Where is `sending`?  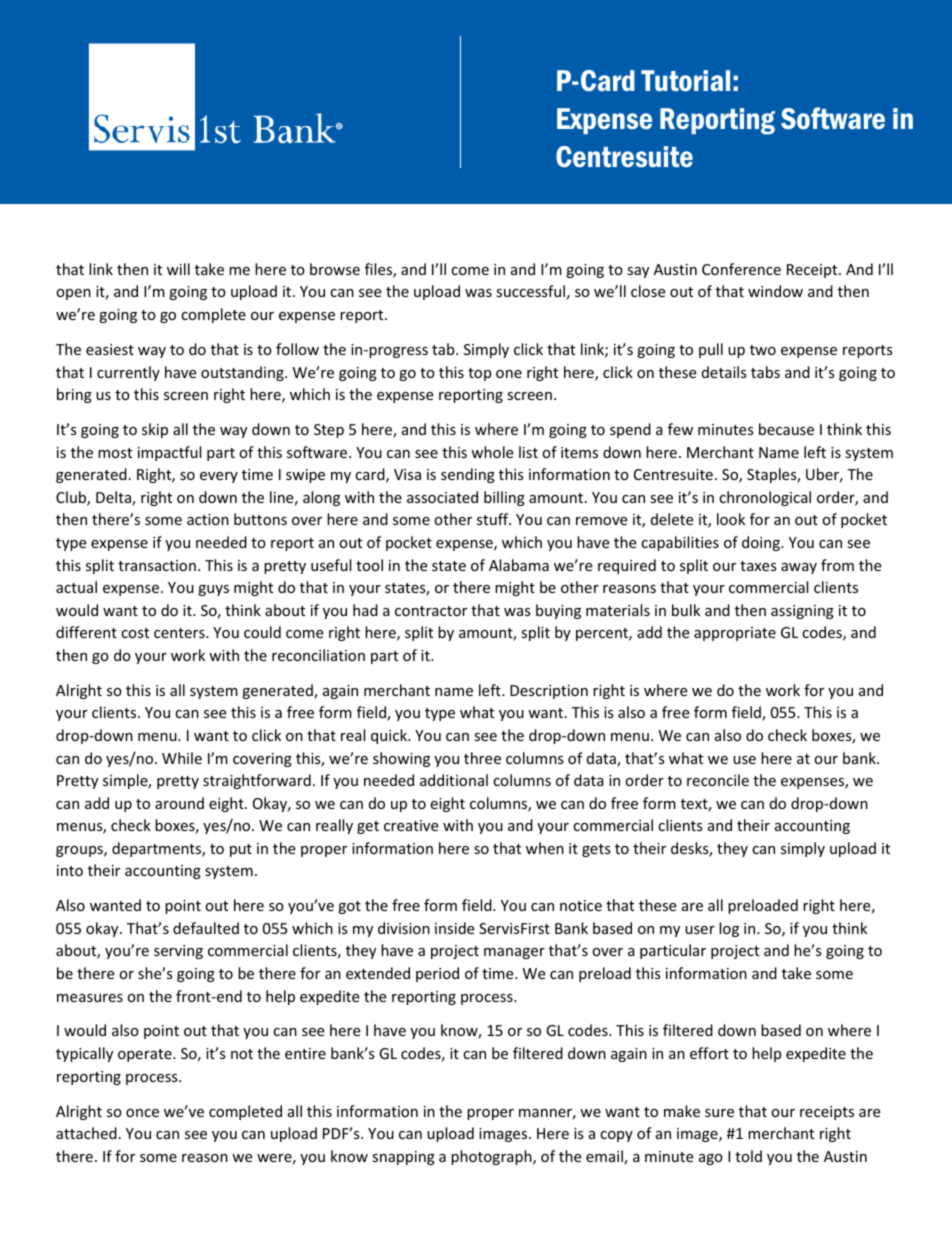
sending is located at coordinates (468, 475).
